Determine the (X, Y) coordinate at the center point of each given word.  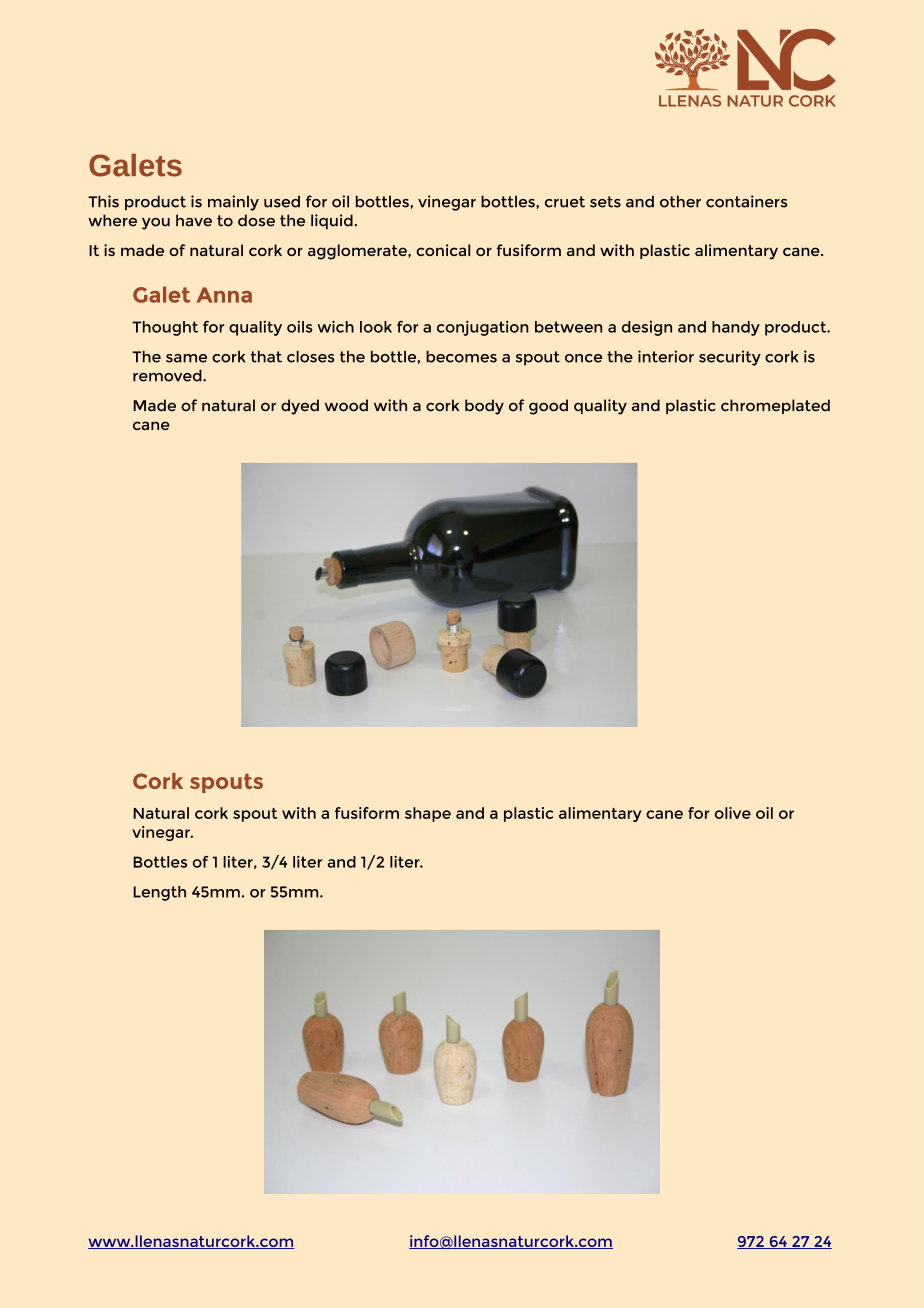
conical (443, 250)
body (484, 407)
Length (159, 893)
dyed (300, 407)
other (680, 201)
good (548, 407)
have (194, 220)
